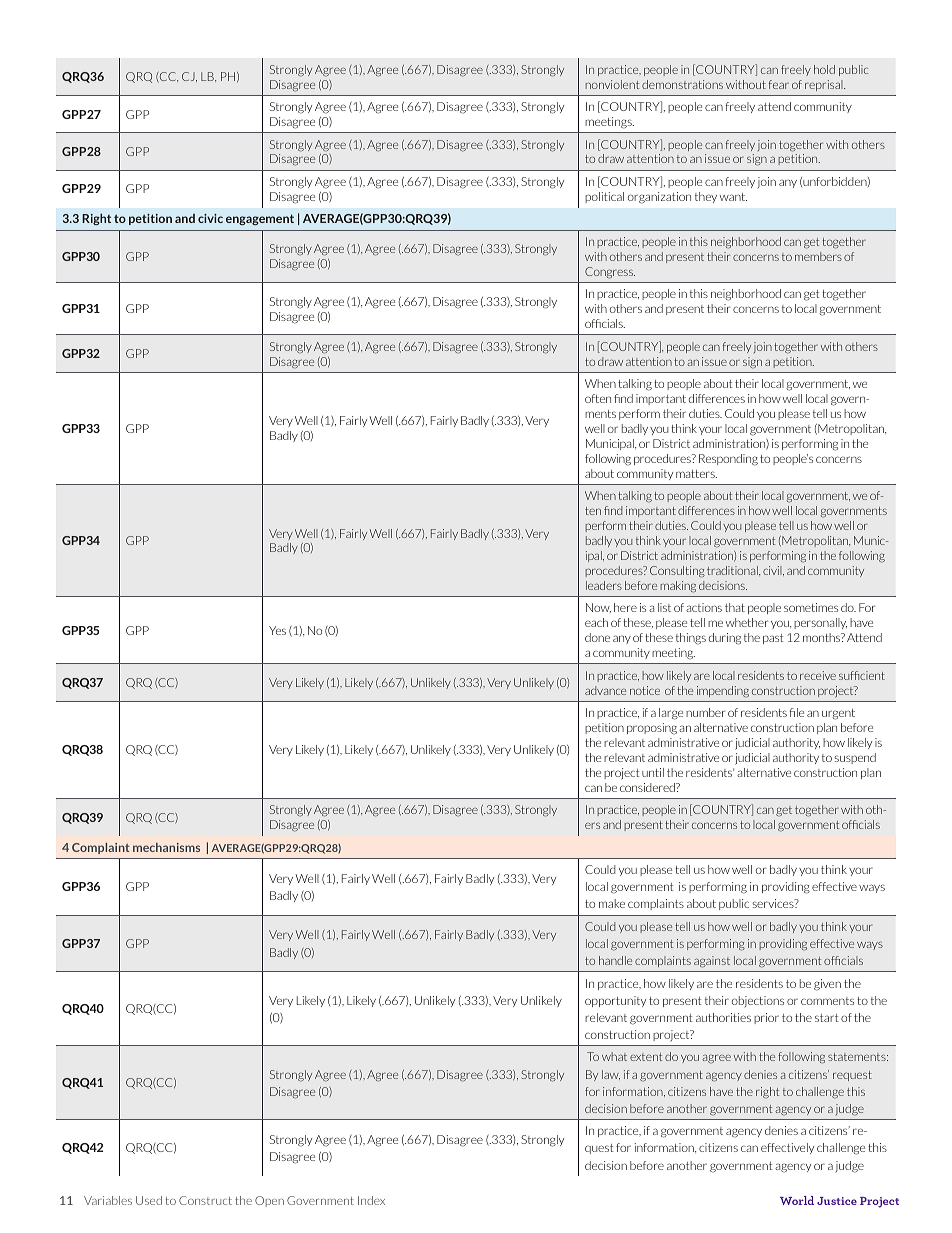 Image resolution: width=952 pixels, height=1233 pixels. Describe the element at coordinates (797, 1200) in the screenshot. I see `World` at that location.
